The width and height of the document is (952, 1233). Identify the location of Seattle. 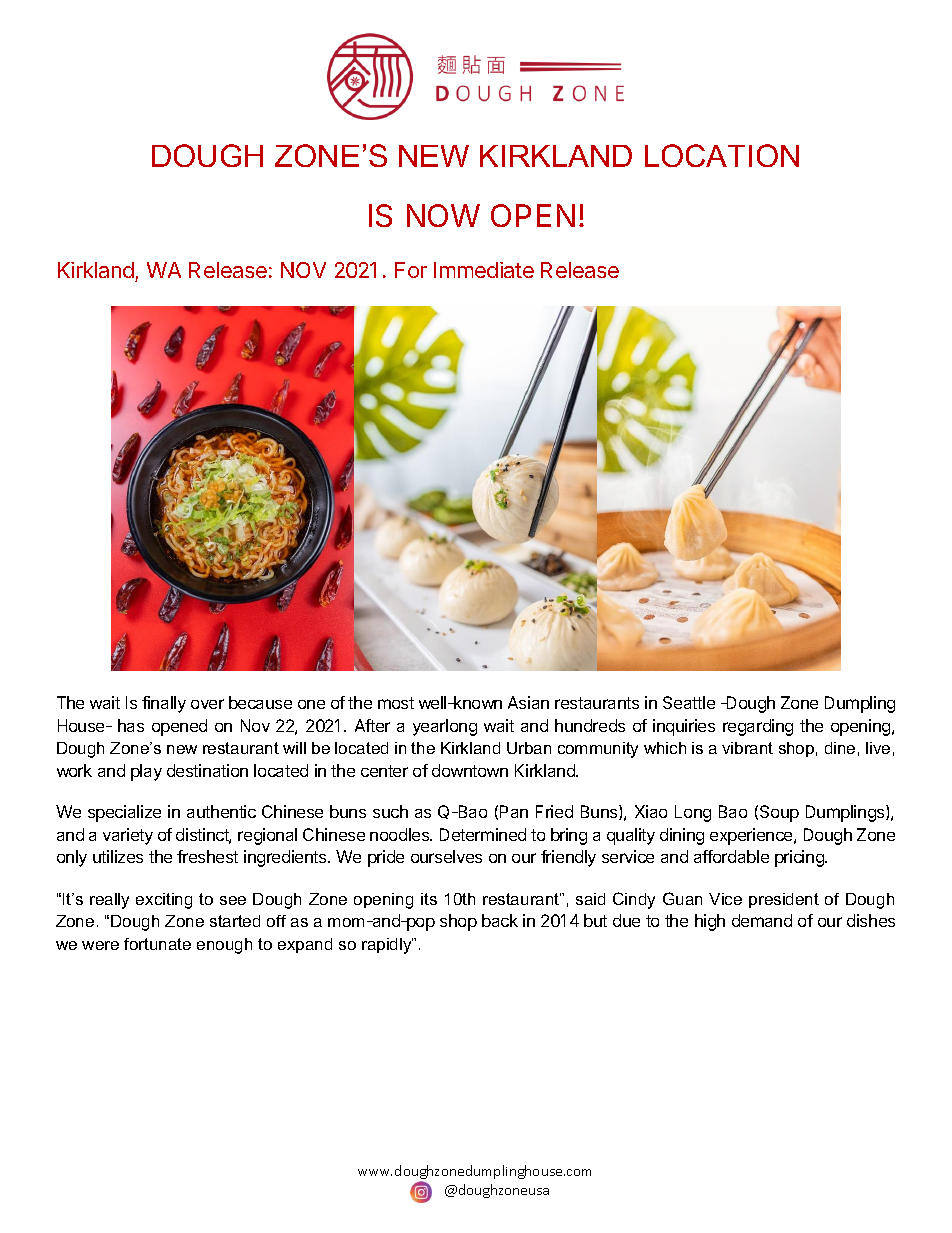
(689, 702).
